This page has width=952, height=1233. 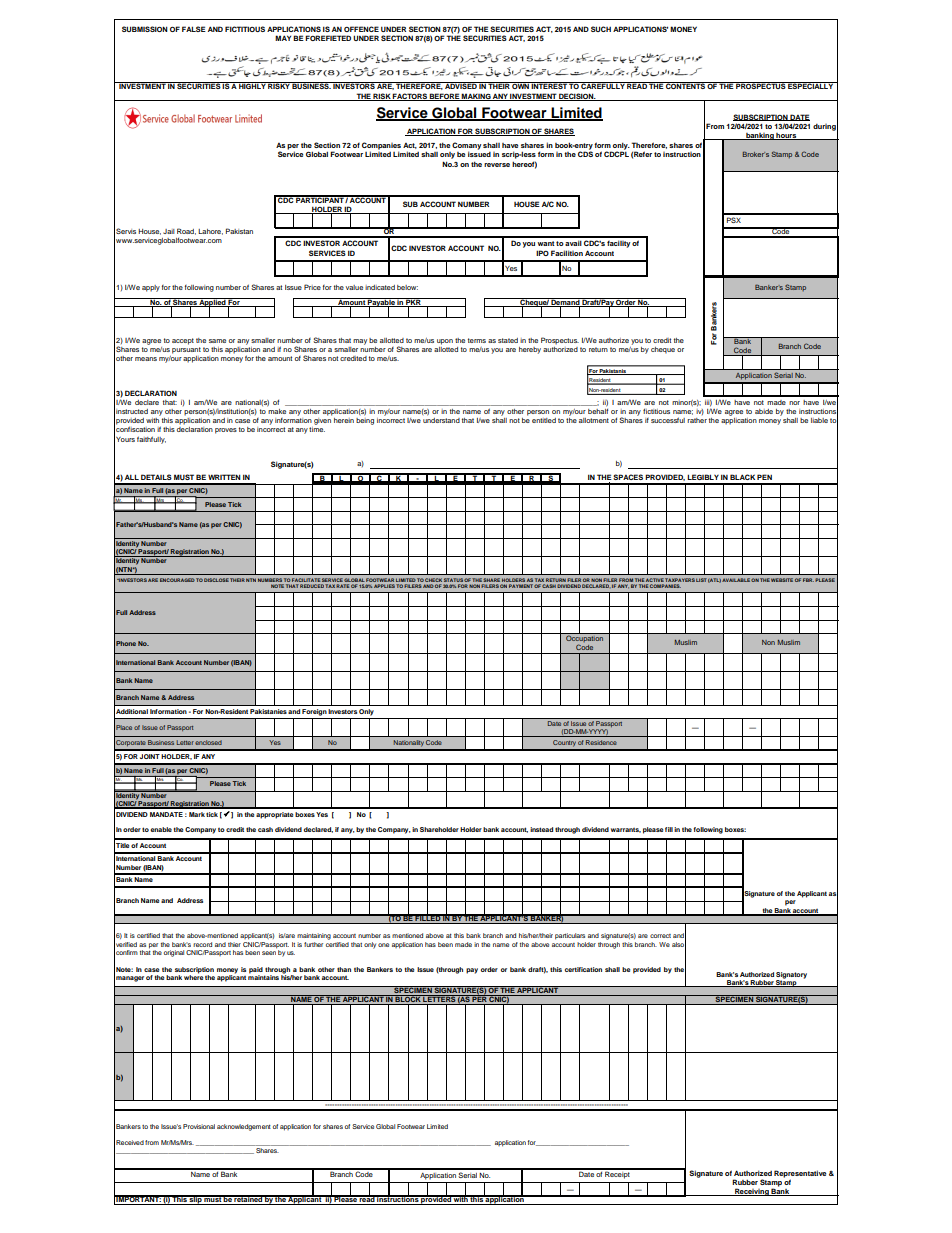 I want to click on certification, so click(x=583, y=969).
